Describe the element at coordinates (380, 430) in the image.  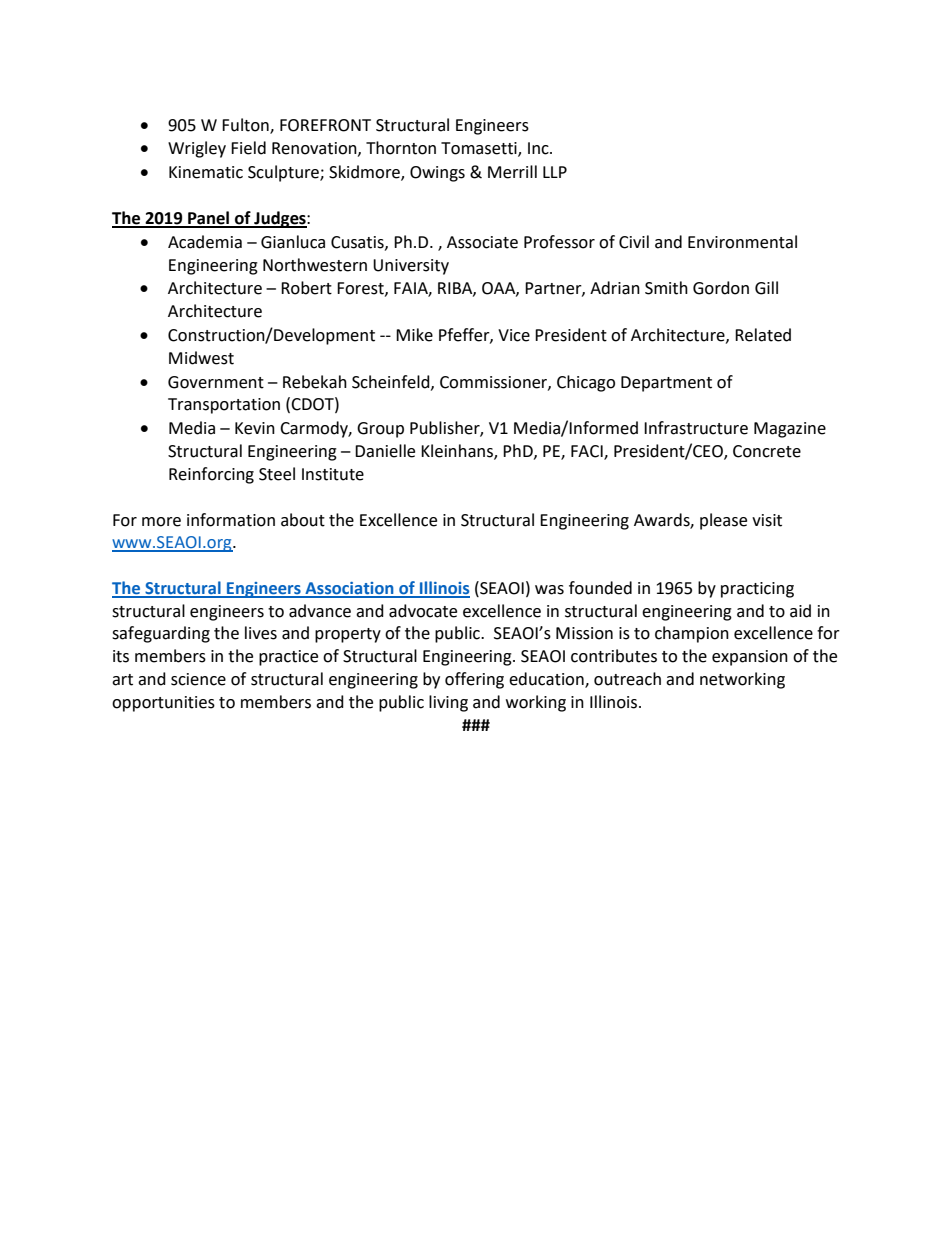
I see `Group` at that location.
